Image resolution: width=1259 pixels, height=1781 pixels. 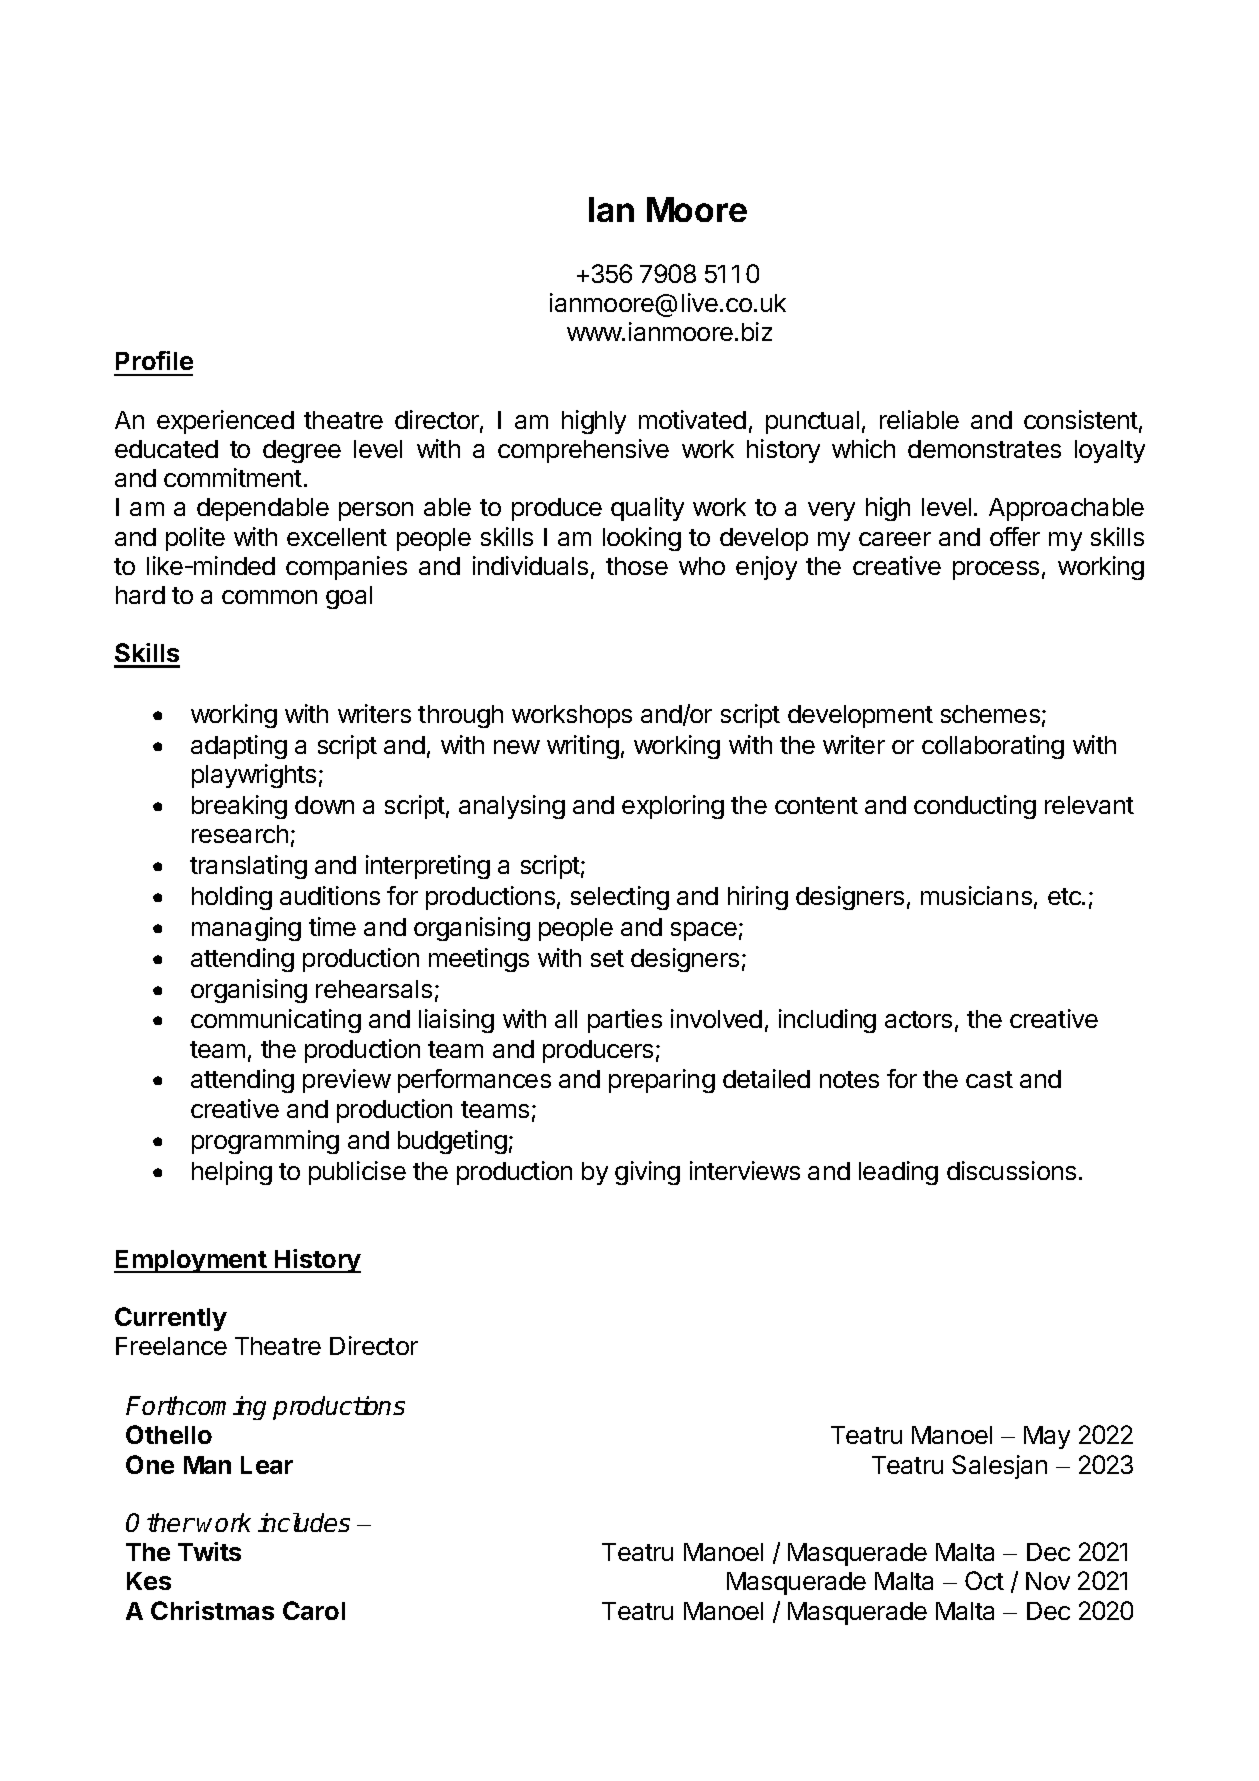 I want to click on writing, so click(x=583, y=747).
